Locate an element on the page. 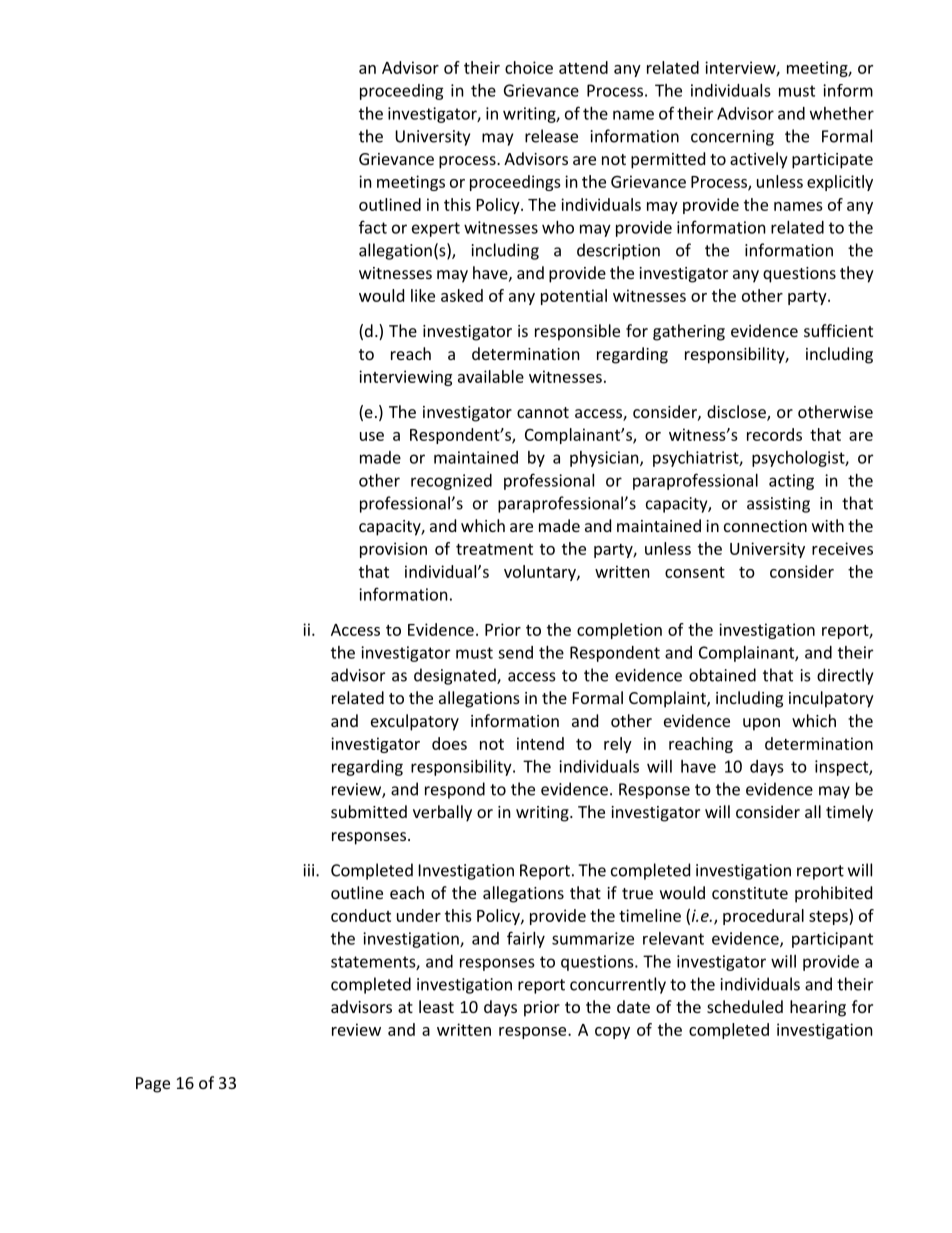 This document has width=952, height=1233. use is located at coordinates (372, 436).
